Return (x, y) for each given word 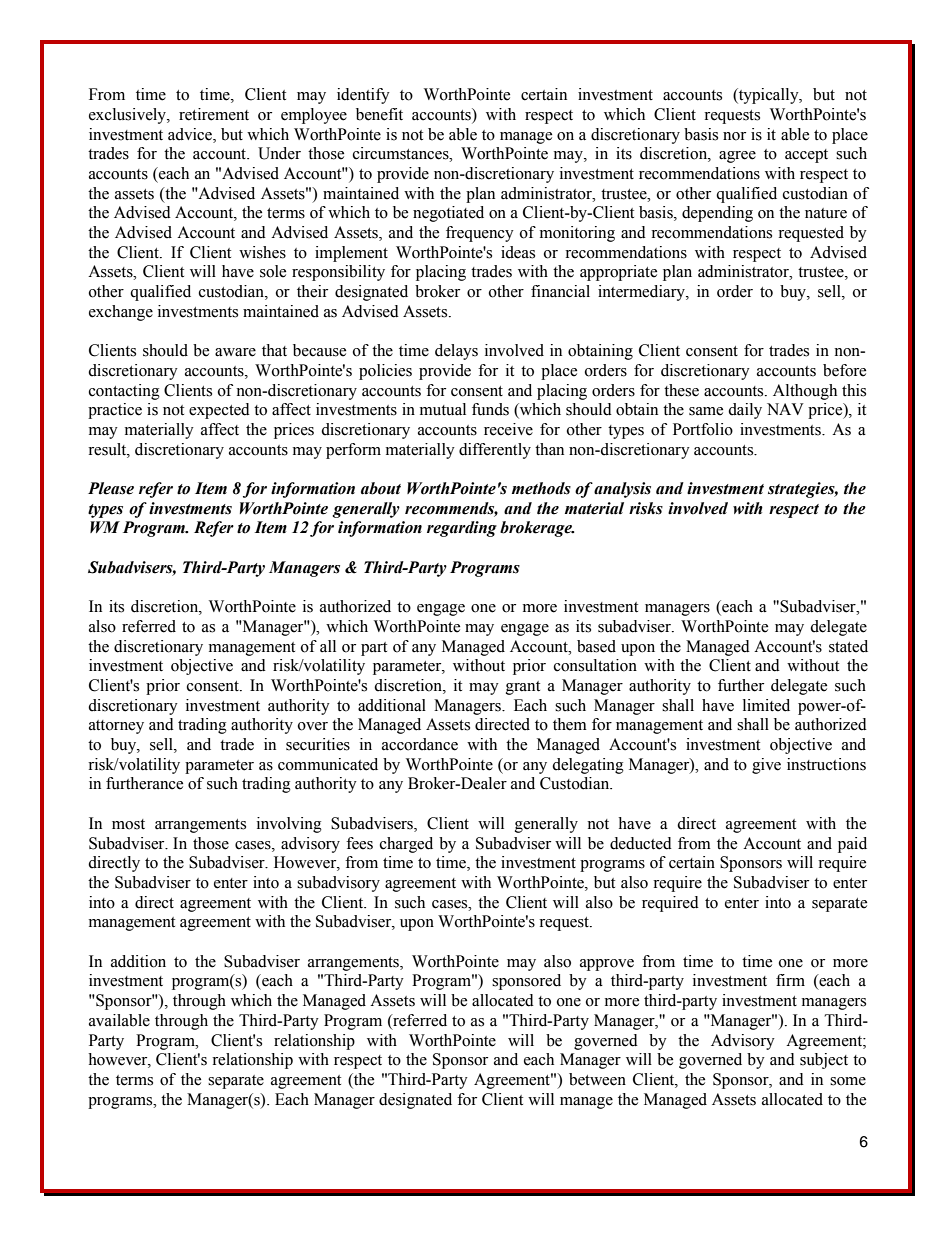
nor (734, 136)
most (128, 824)
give (766, 766)
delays (456, 352)
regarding (462, 529)
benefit (379, 114)
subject (824, 1061)
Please (111, 488)
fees (359, 843)
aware (235, 352)
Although (805, 392)
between (597, 1079)
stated (848, 646)
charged (406, 845)
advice (191, 134)
